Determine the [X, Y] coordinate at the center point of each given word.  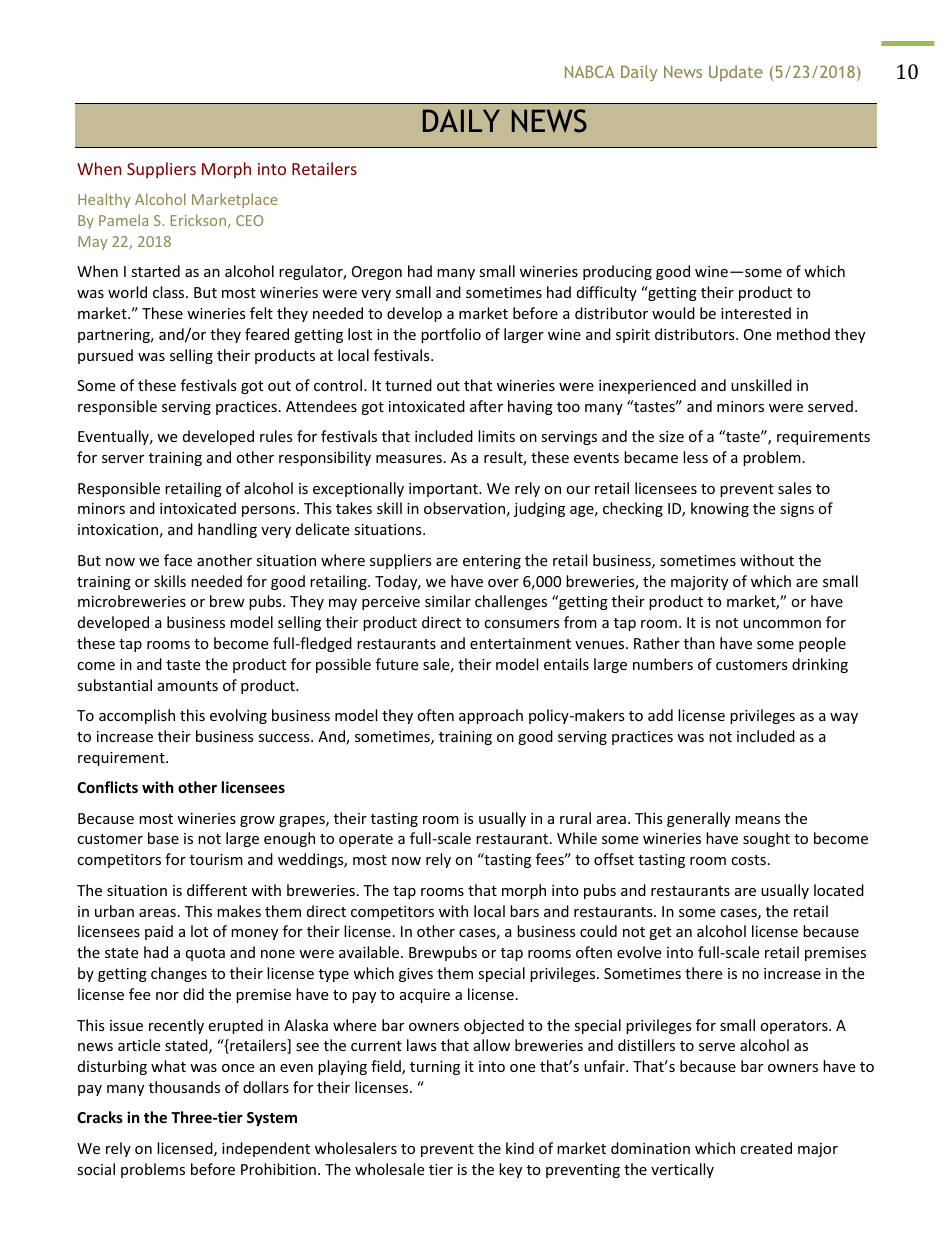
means [757, 820]
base [163, 838]
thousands [184, 1087]
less [695, 457]
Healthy [104, 200]
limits [496, 436]
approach [491, 716]
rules [276, 436]
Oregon [377, 273]
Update [736, 73]
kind [520, 1148]
